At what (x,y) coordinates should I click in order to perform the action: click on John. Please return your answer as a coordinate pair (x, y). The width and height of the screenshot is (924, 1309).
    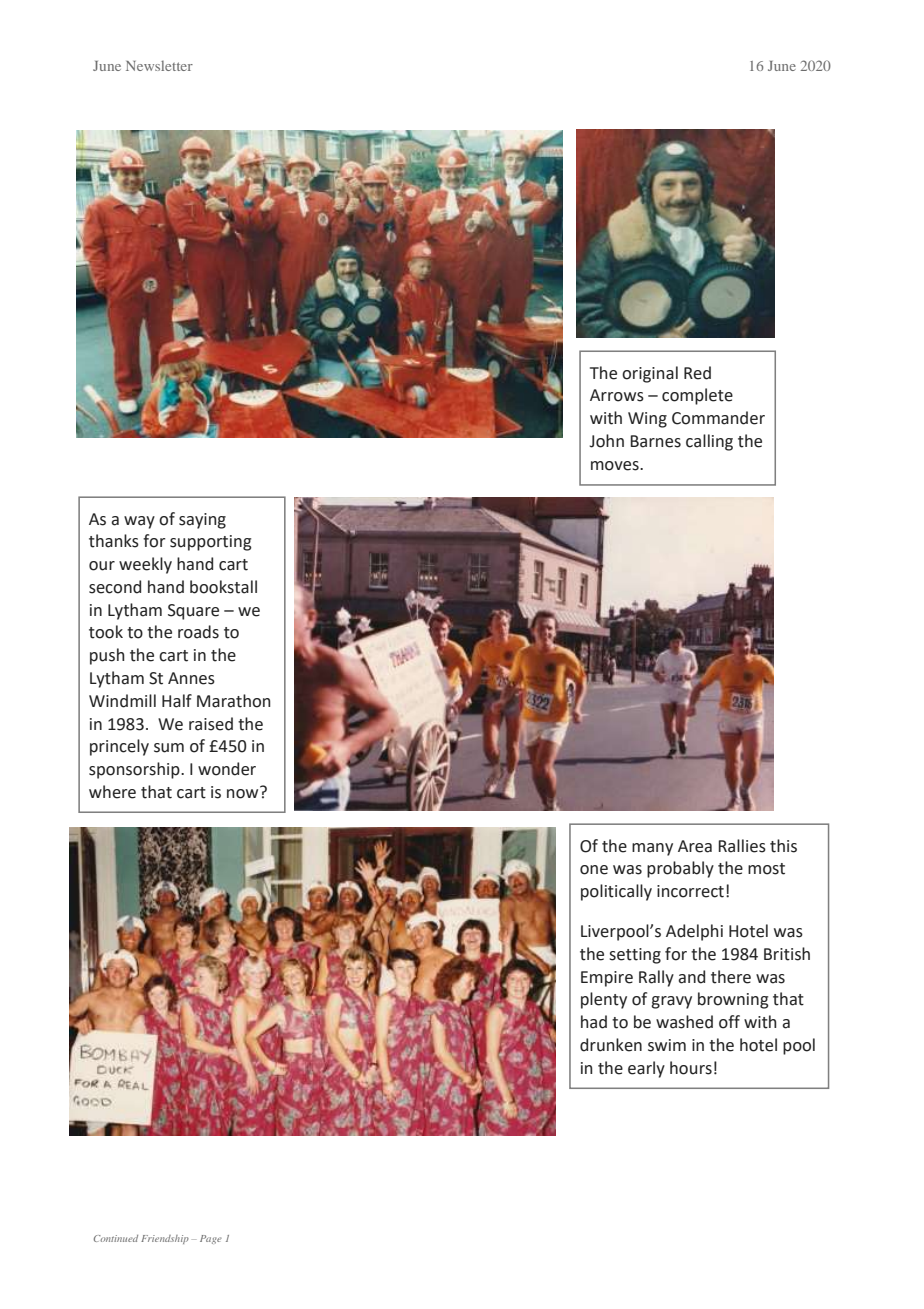
    Looking at the image, I should click on (606, 441).
